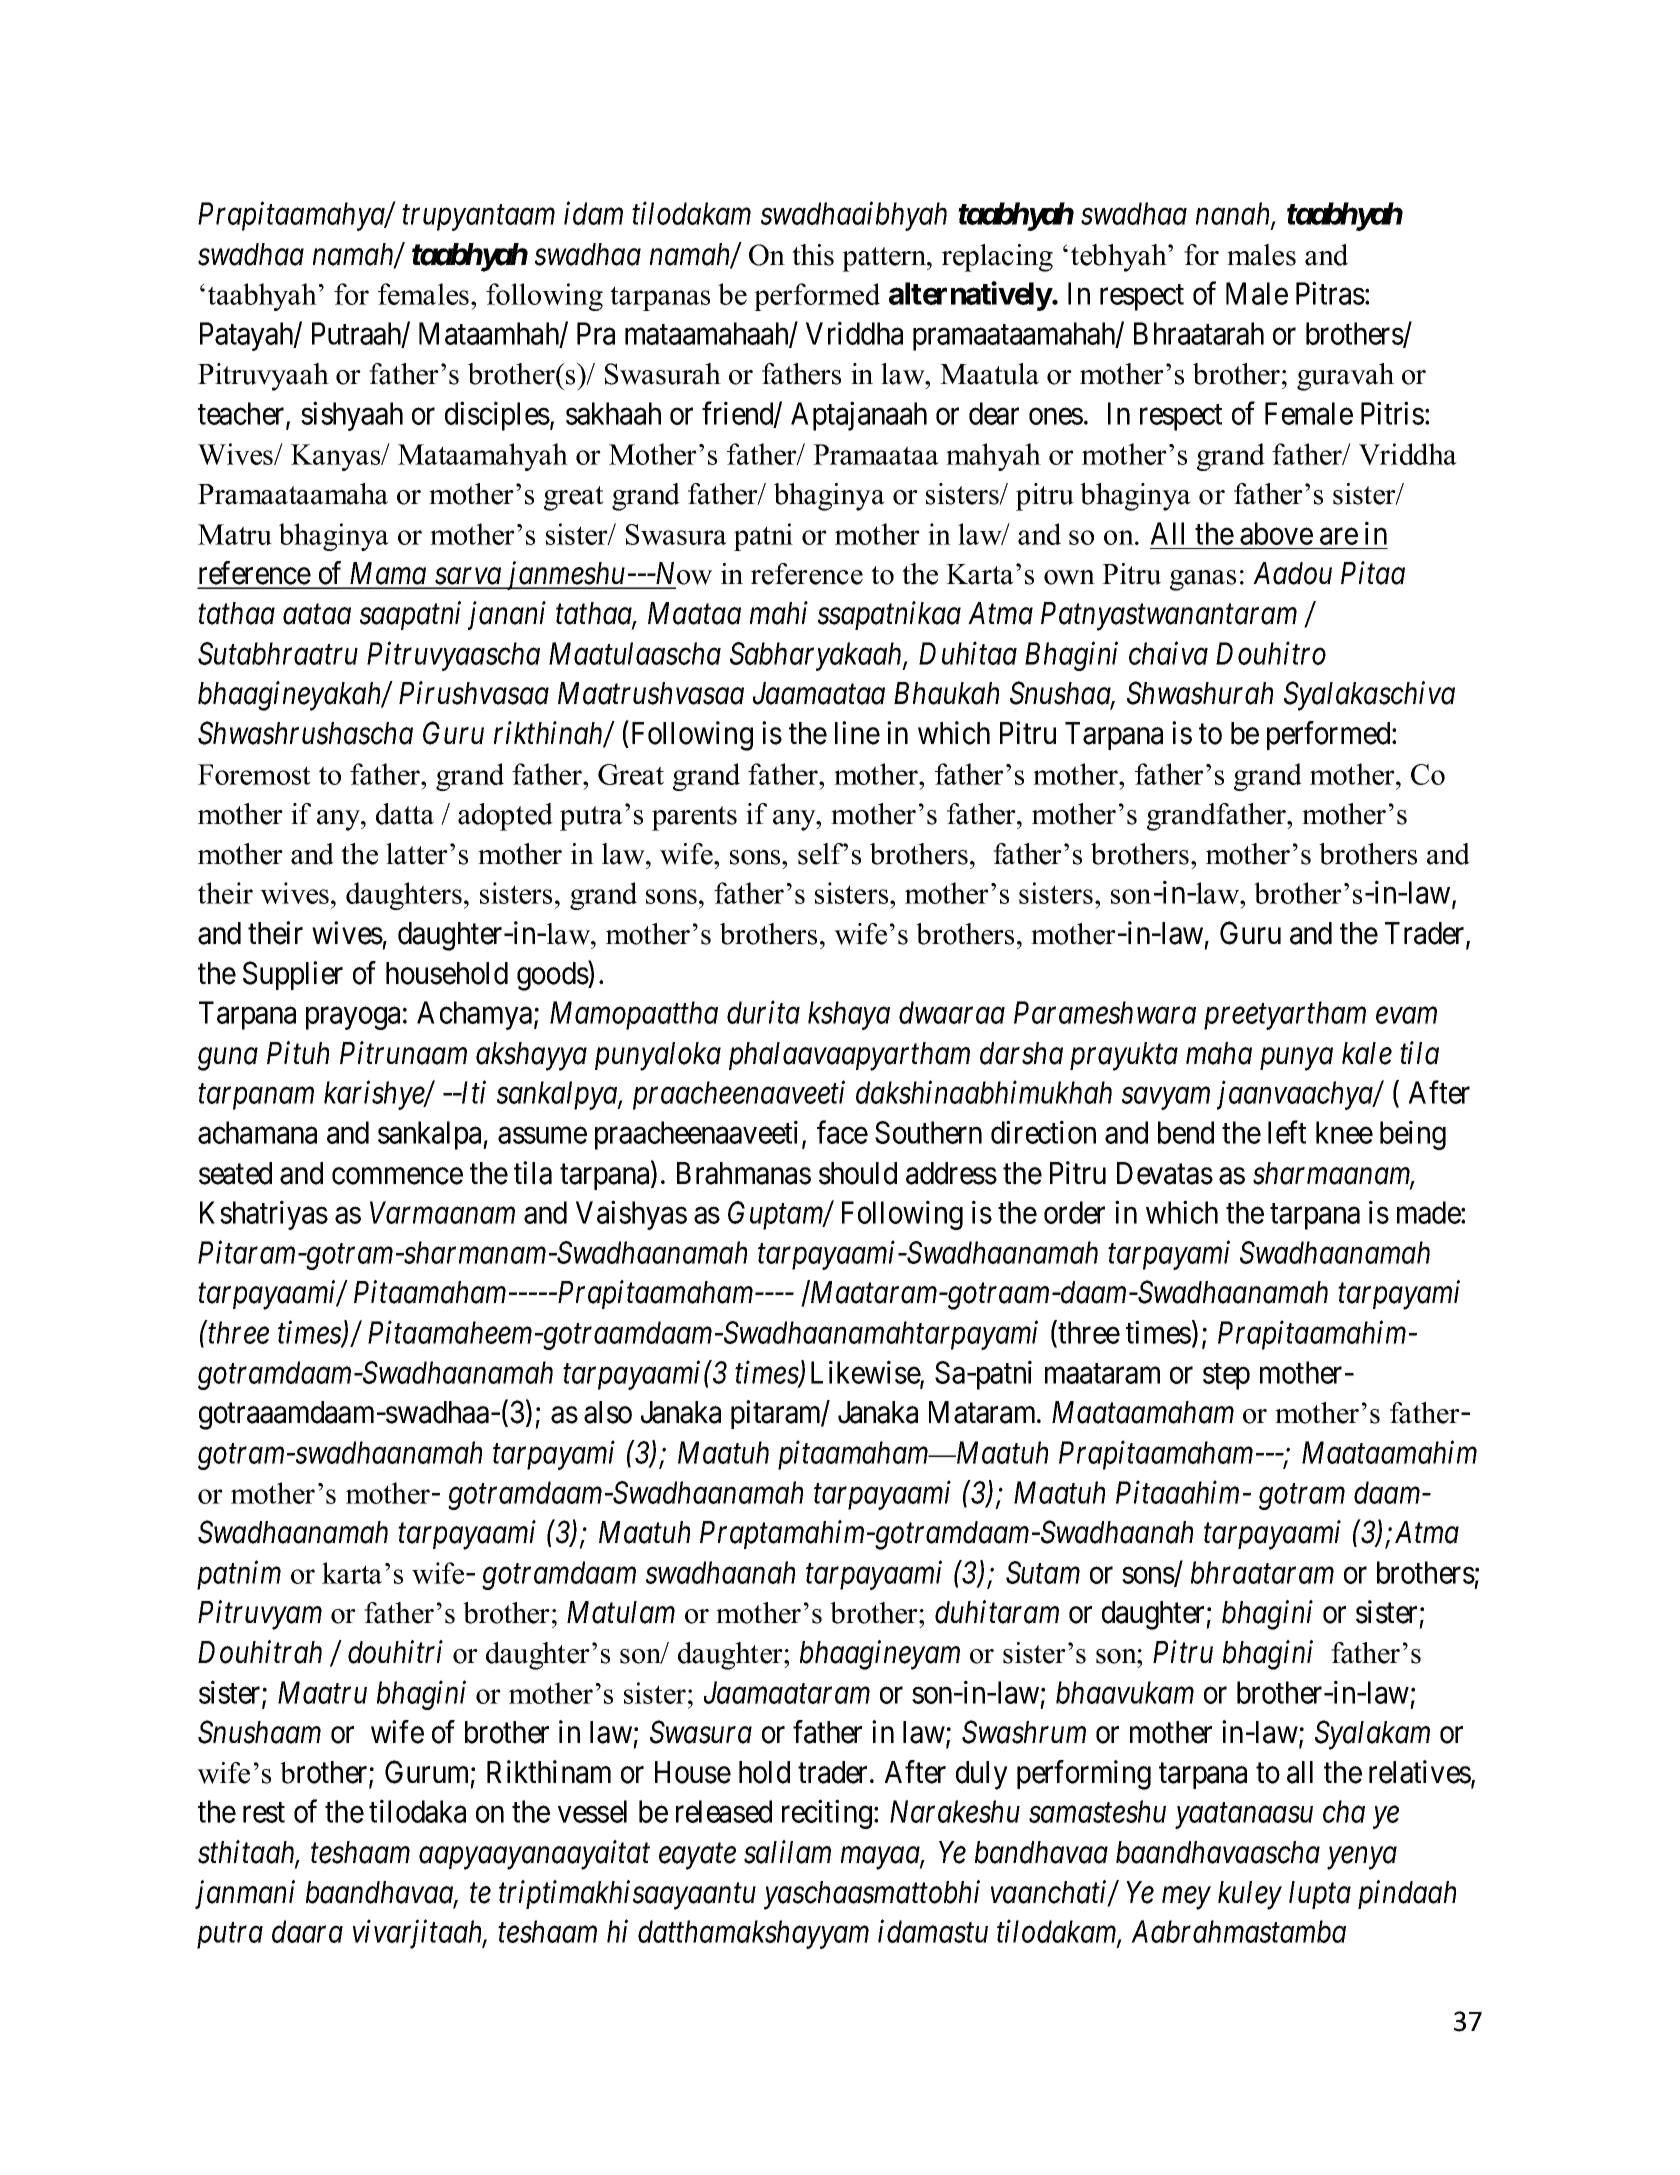 The image size is (1680, 2175). Describe the element at coordinates (264, 1215) in the image. I see `Kshatriyas` at that location.
